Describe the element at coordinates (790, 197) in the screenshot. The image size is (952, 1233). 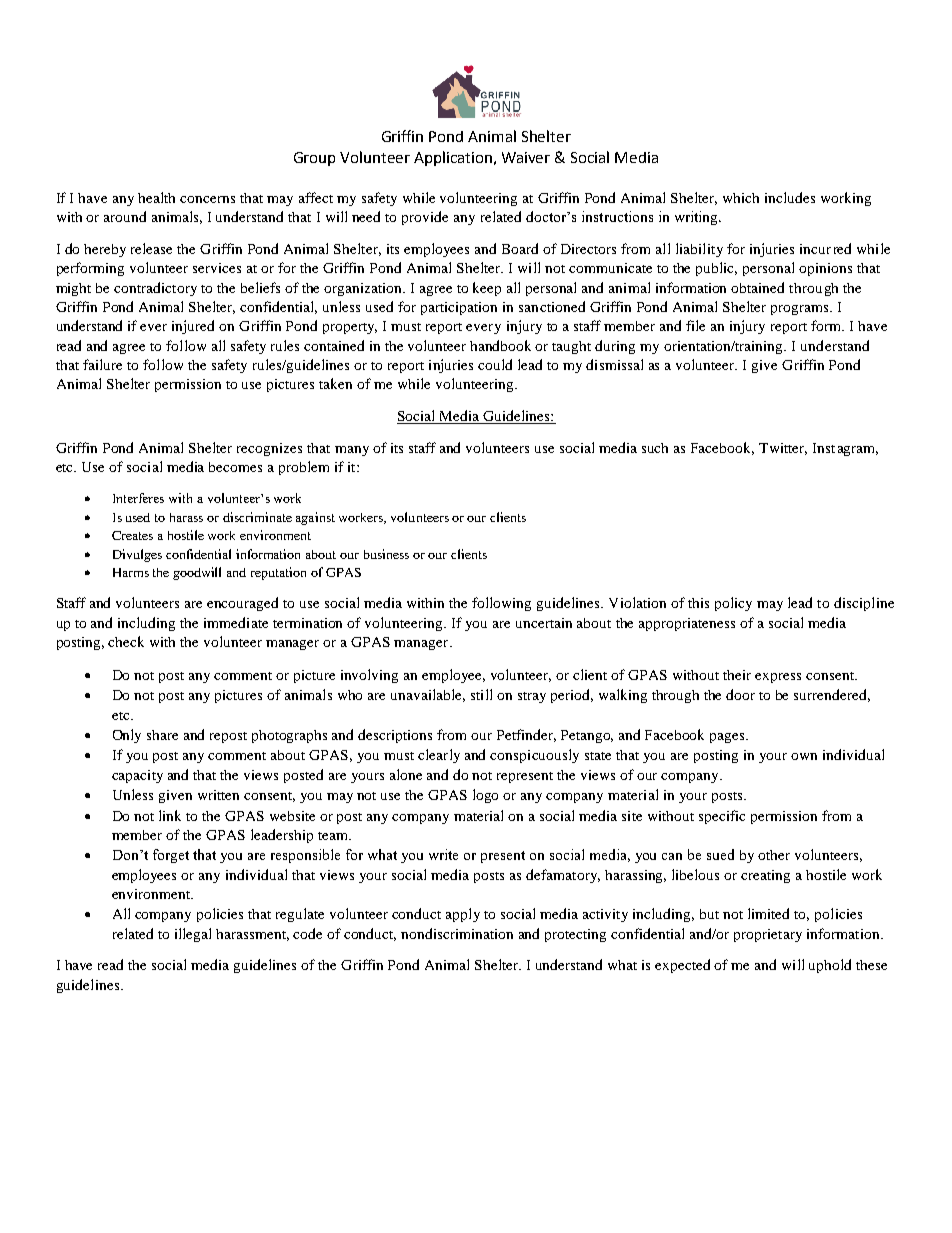
I see `includes` at that location.
